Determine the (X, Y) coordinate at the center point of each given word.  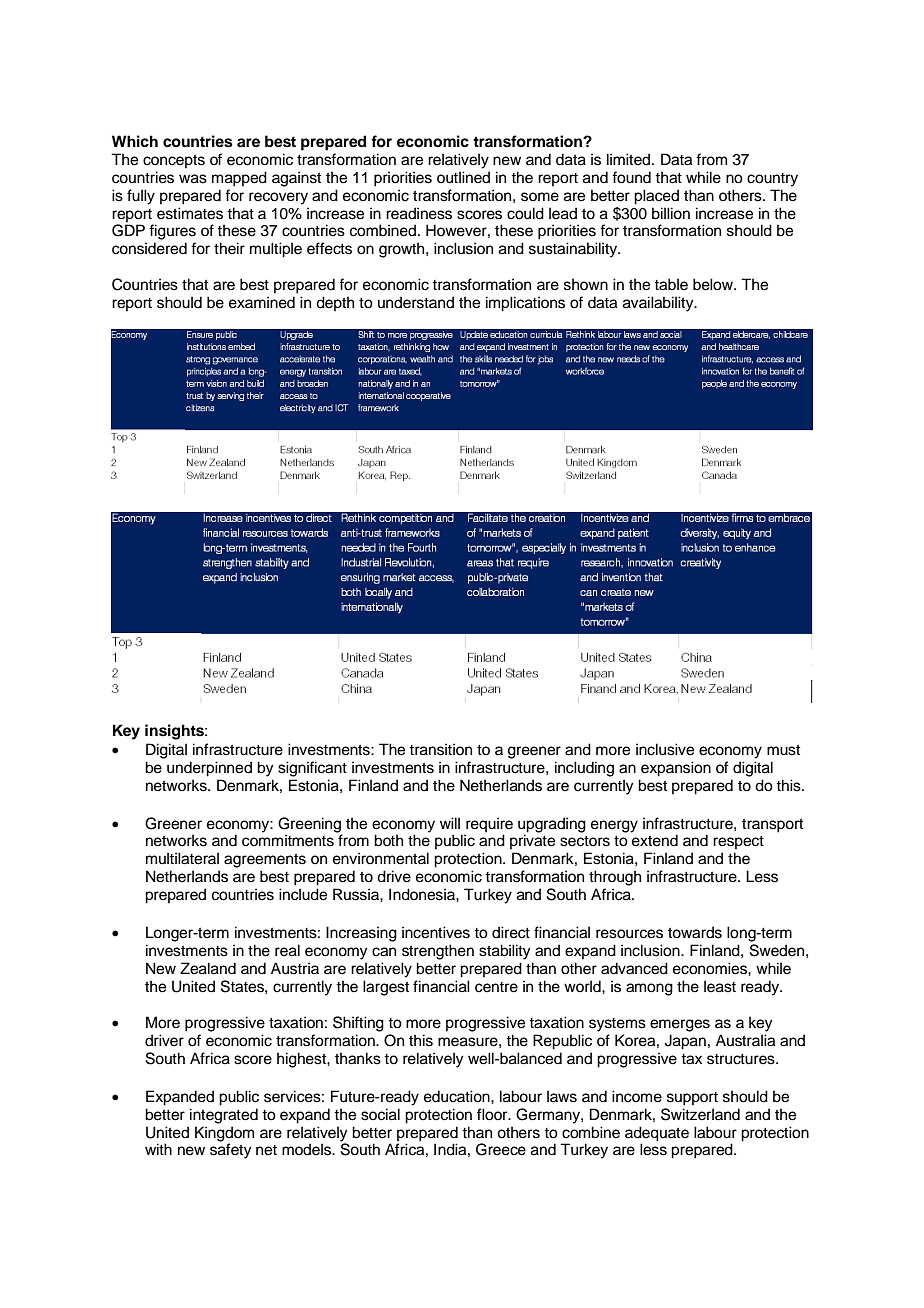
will (450, 823)
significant (312, 769)
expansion (676, 769)
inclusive (665, 749)
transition (440, 749)
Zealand (208, 968)
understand (416, 302)
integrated (224, 1116)
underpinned (209, 769)
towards (695, 932)
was (193, 179)
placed (656, 197)
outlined (463, 177)
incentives (436, 932)
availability (659, 304)
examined (262, 302)
